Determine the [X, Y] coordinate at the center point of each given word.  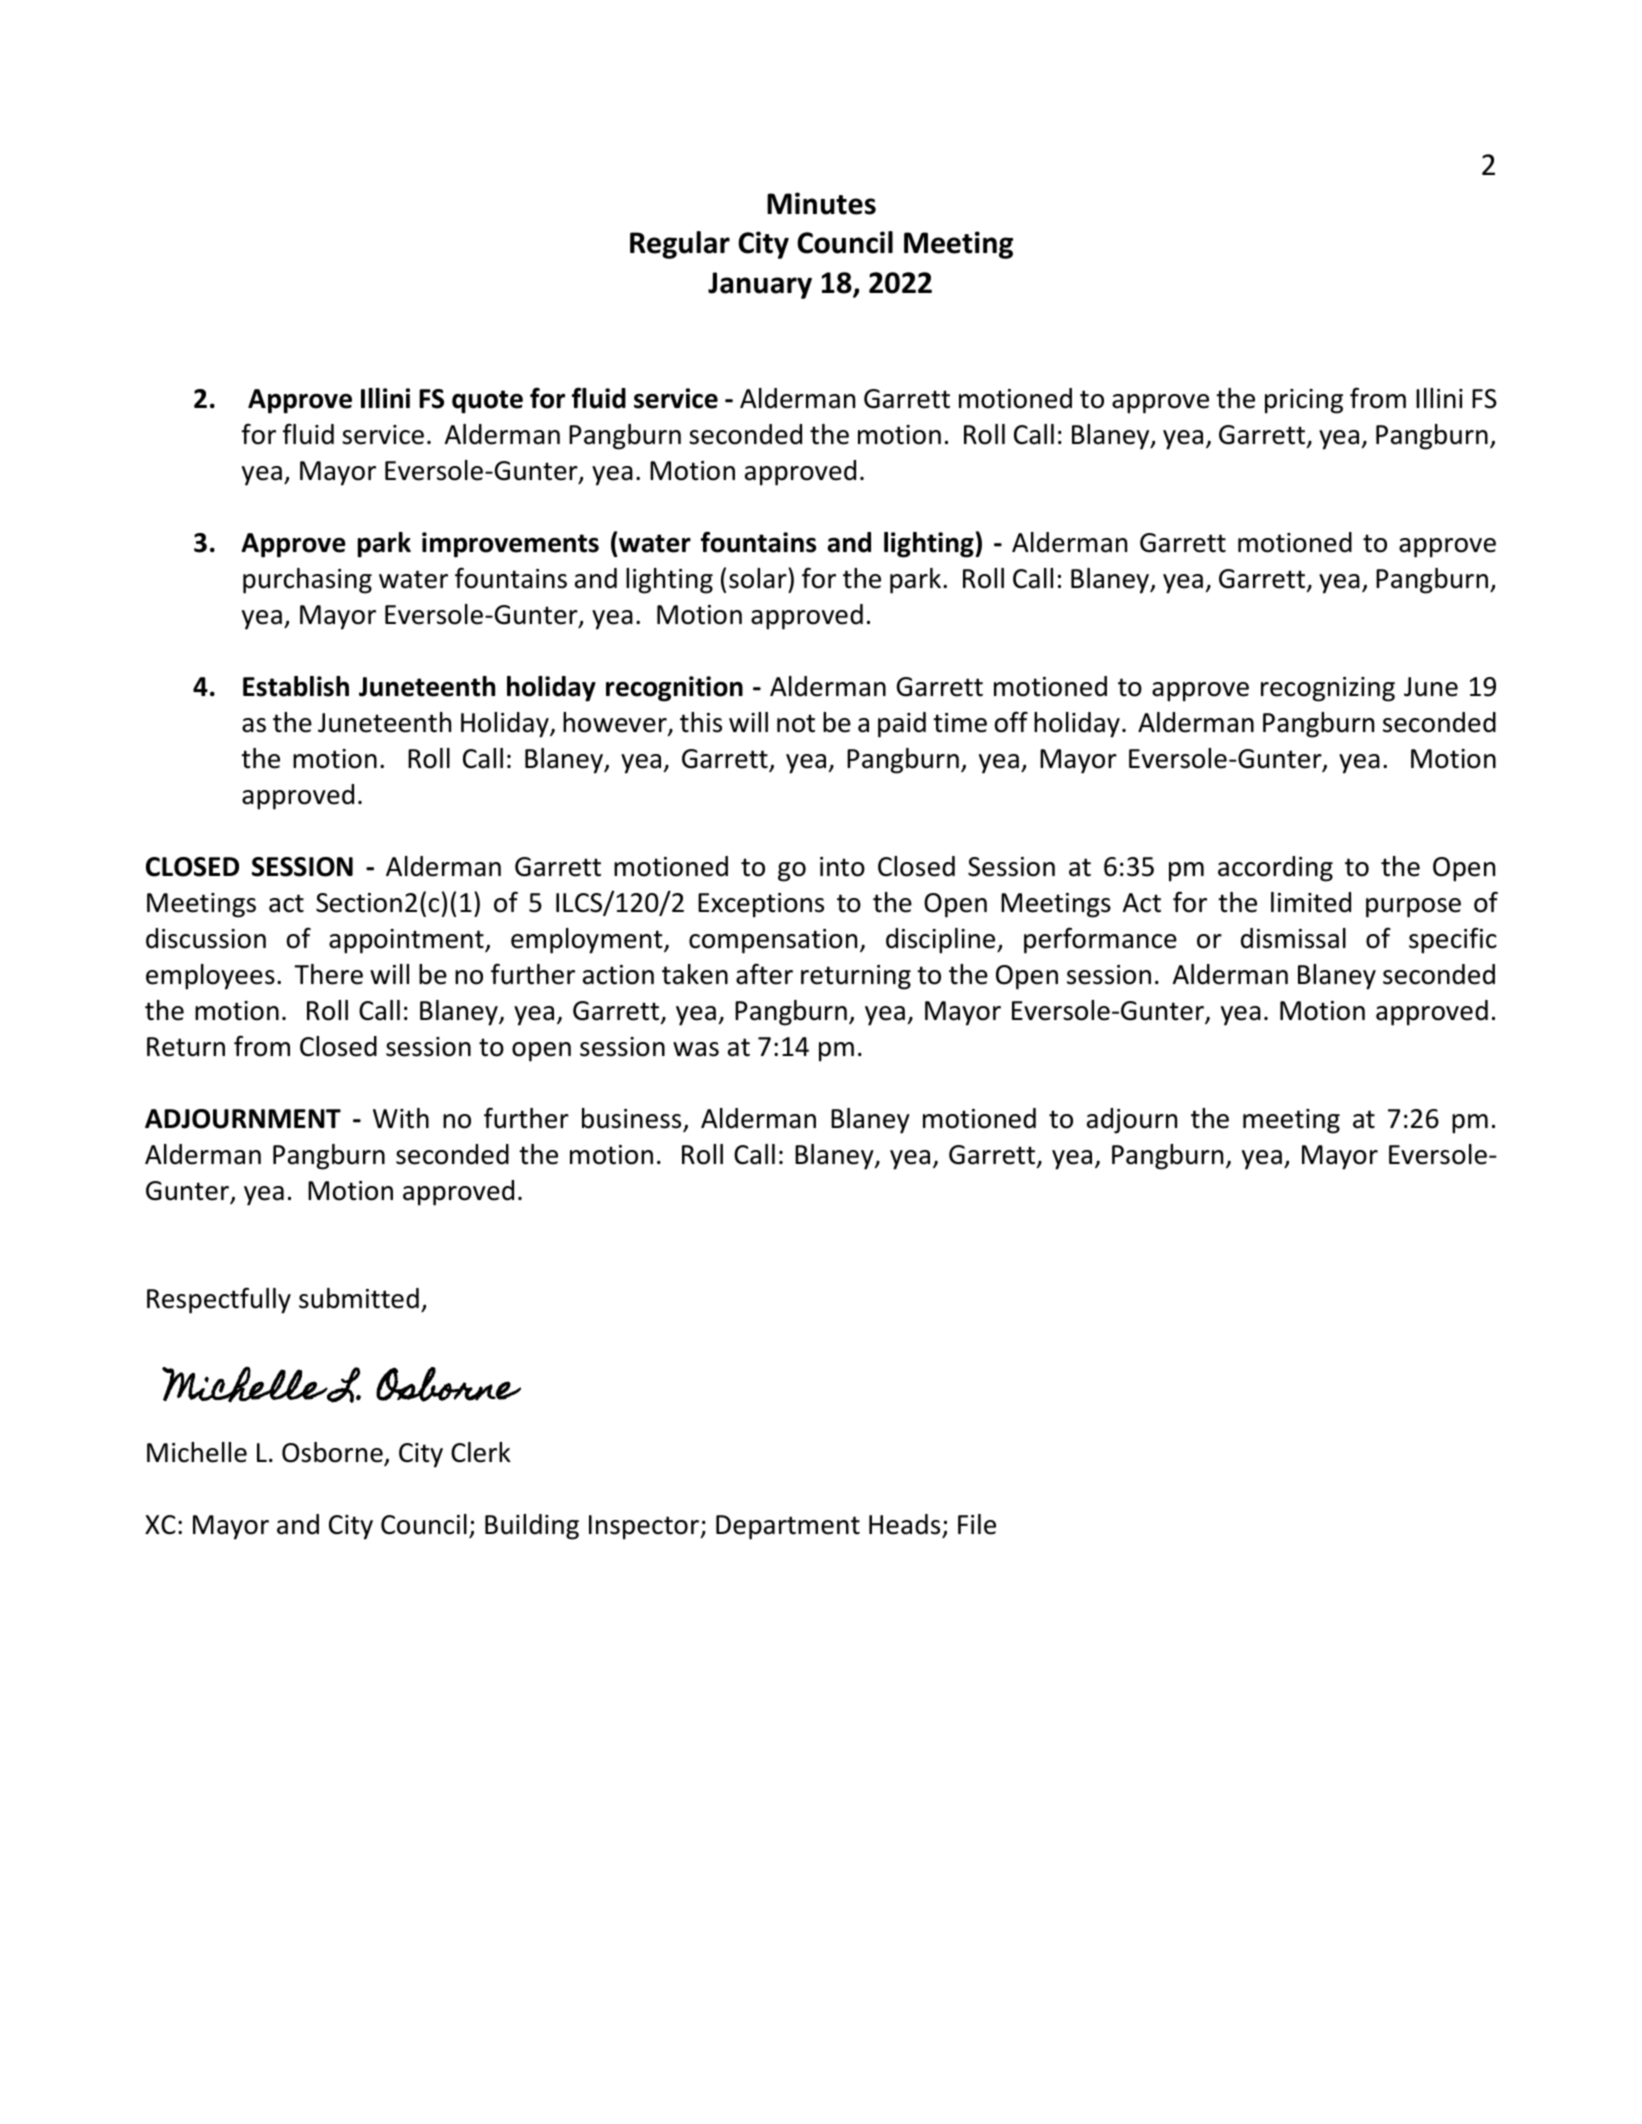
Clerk [481, 1452]
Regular [680, 245]
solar [759, 578]
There [328, 974]
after [764, 974]
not [796, 723]
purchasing [307, 581]
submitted [359, 1298]
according [1275, 869]
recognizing [1328, 689]
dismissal [1293, 938]
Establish [296, 686]
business [633, 1119]
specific [1453, 940]
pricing [1304, 401]
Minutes [821, 203]
